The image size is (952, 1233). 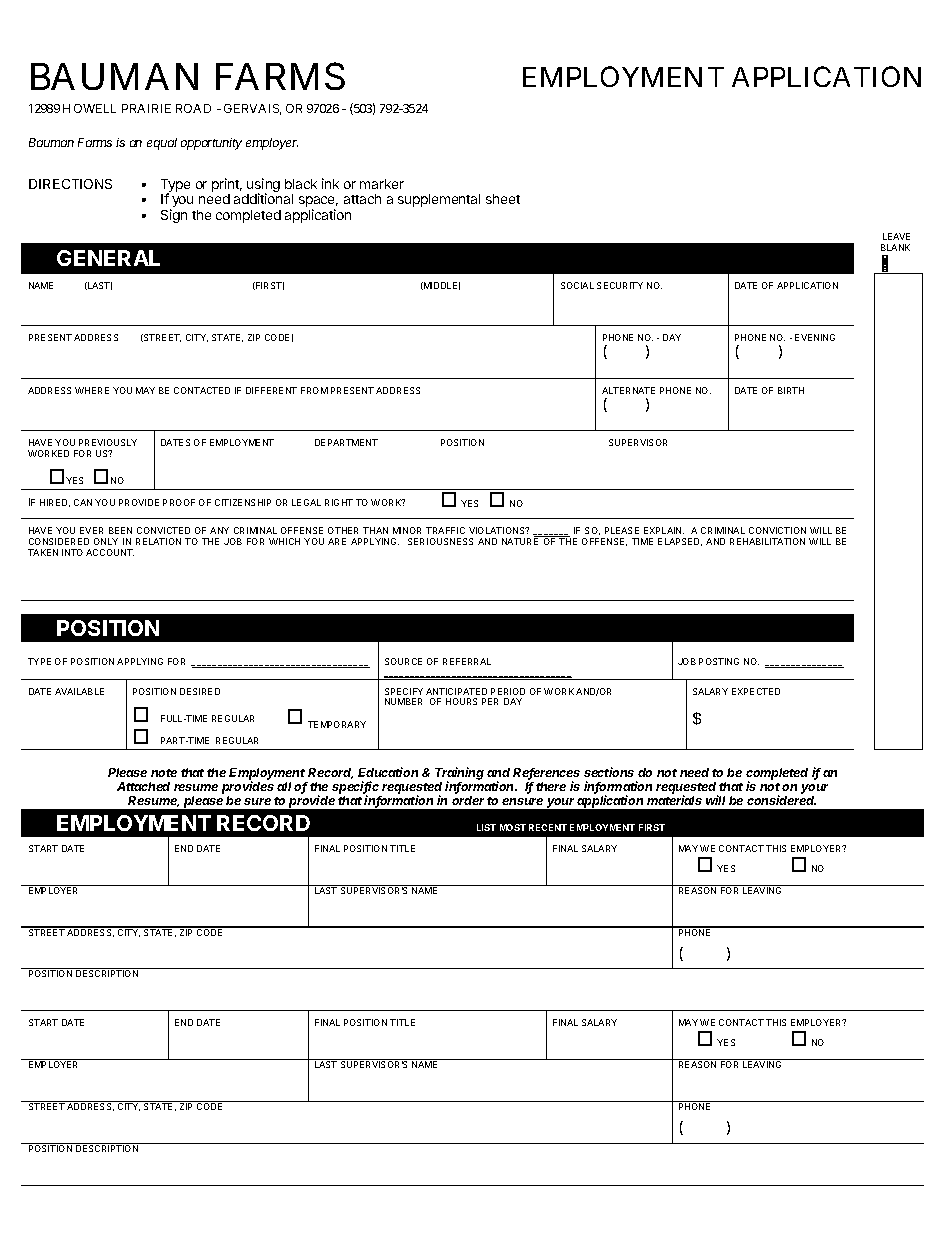 What do you see at coordinates (164, 773) in the page?
I see `note` at bounding box center [164, 773].
